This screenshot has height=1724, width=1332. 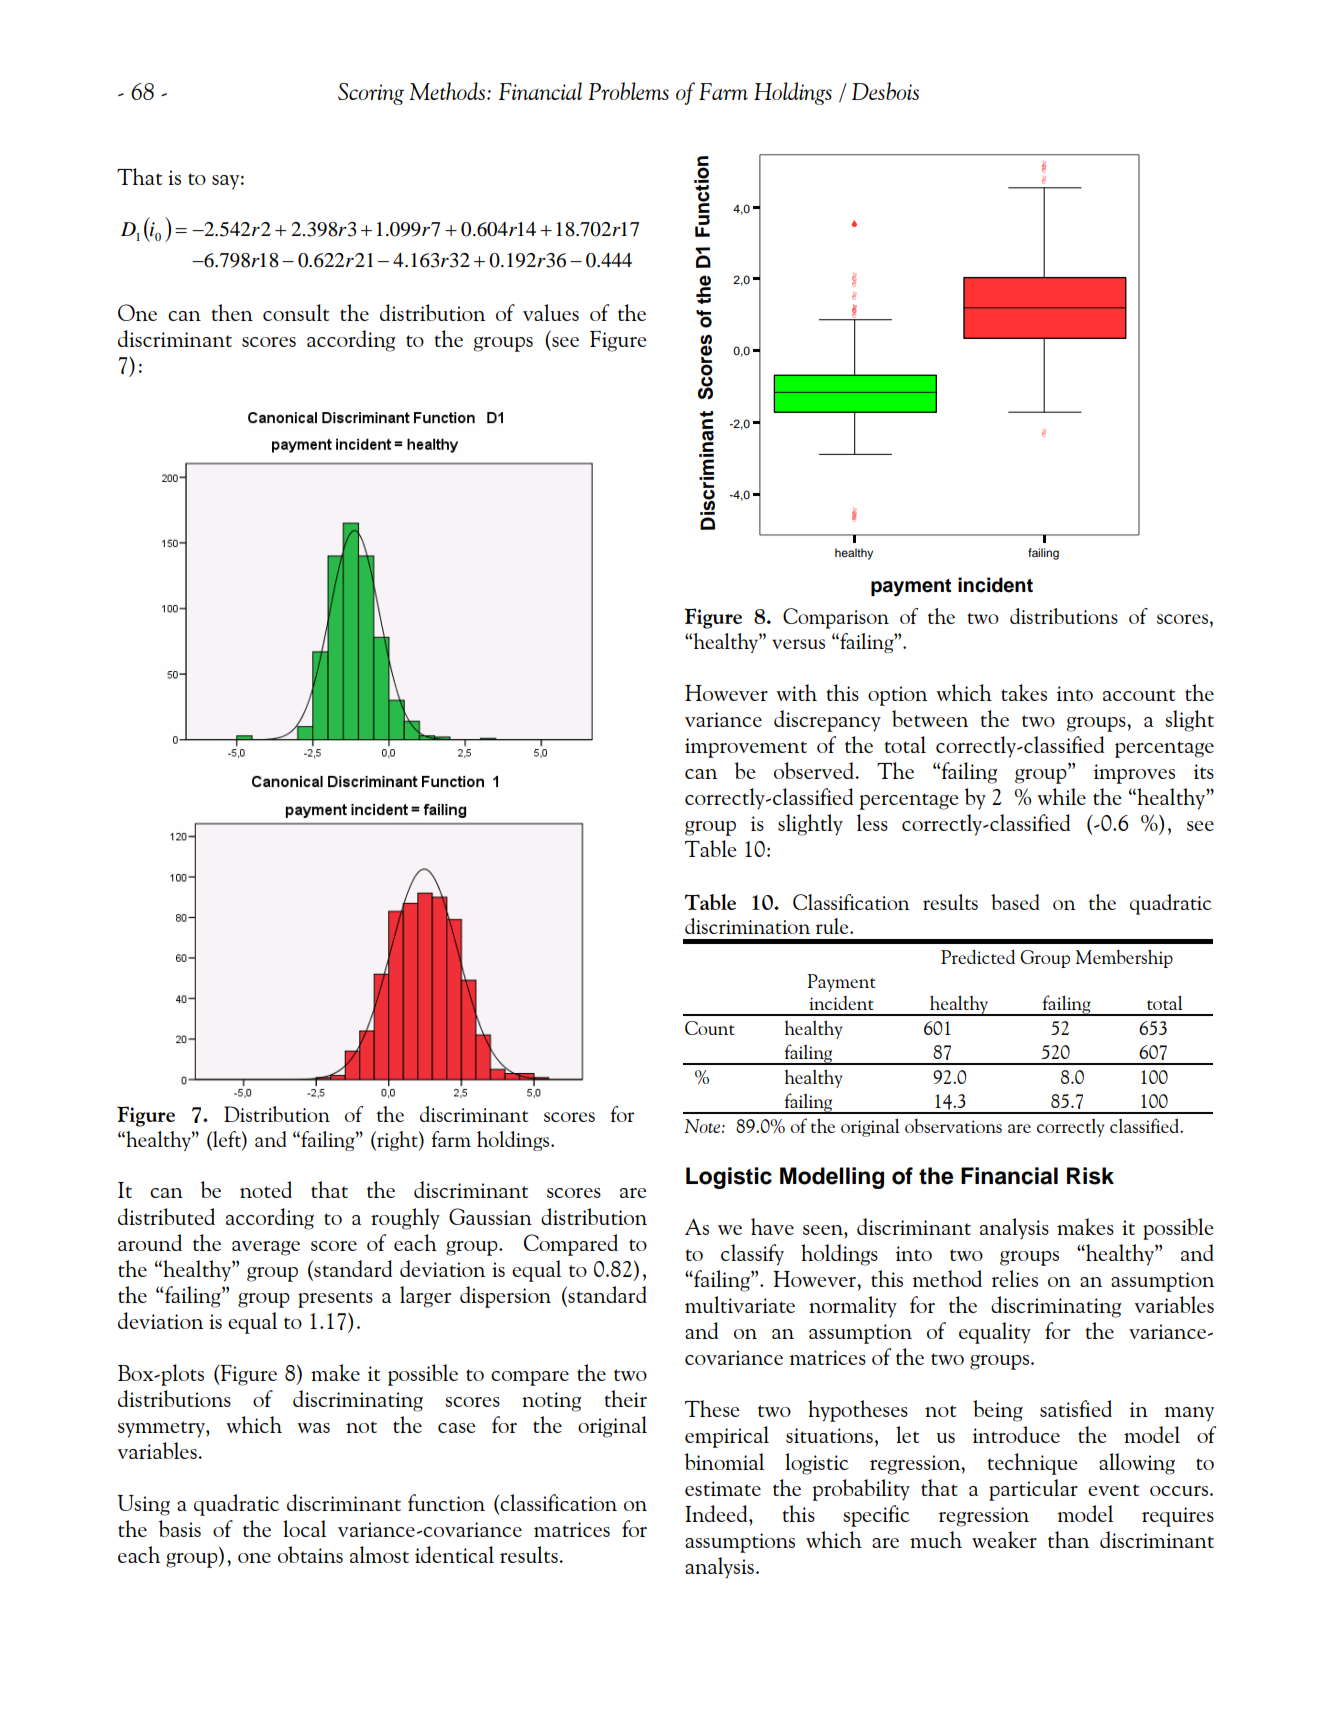 What do you see at coordinates (798, 644) in the screenshot?
I see `versus` at bounding box center [798, 644].
